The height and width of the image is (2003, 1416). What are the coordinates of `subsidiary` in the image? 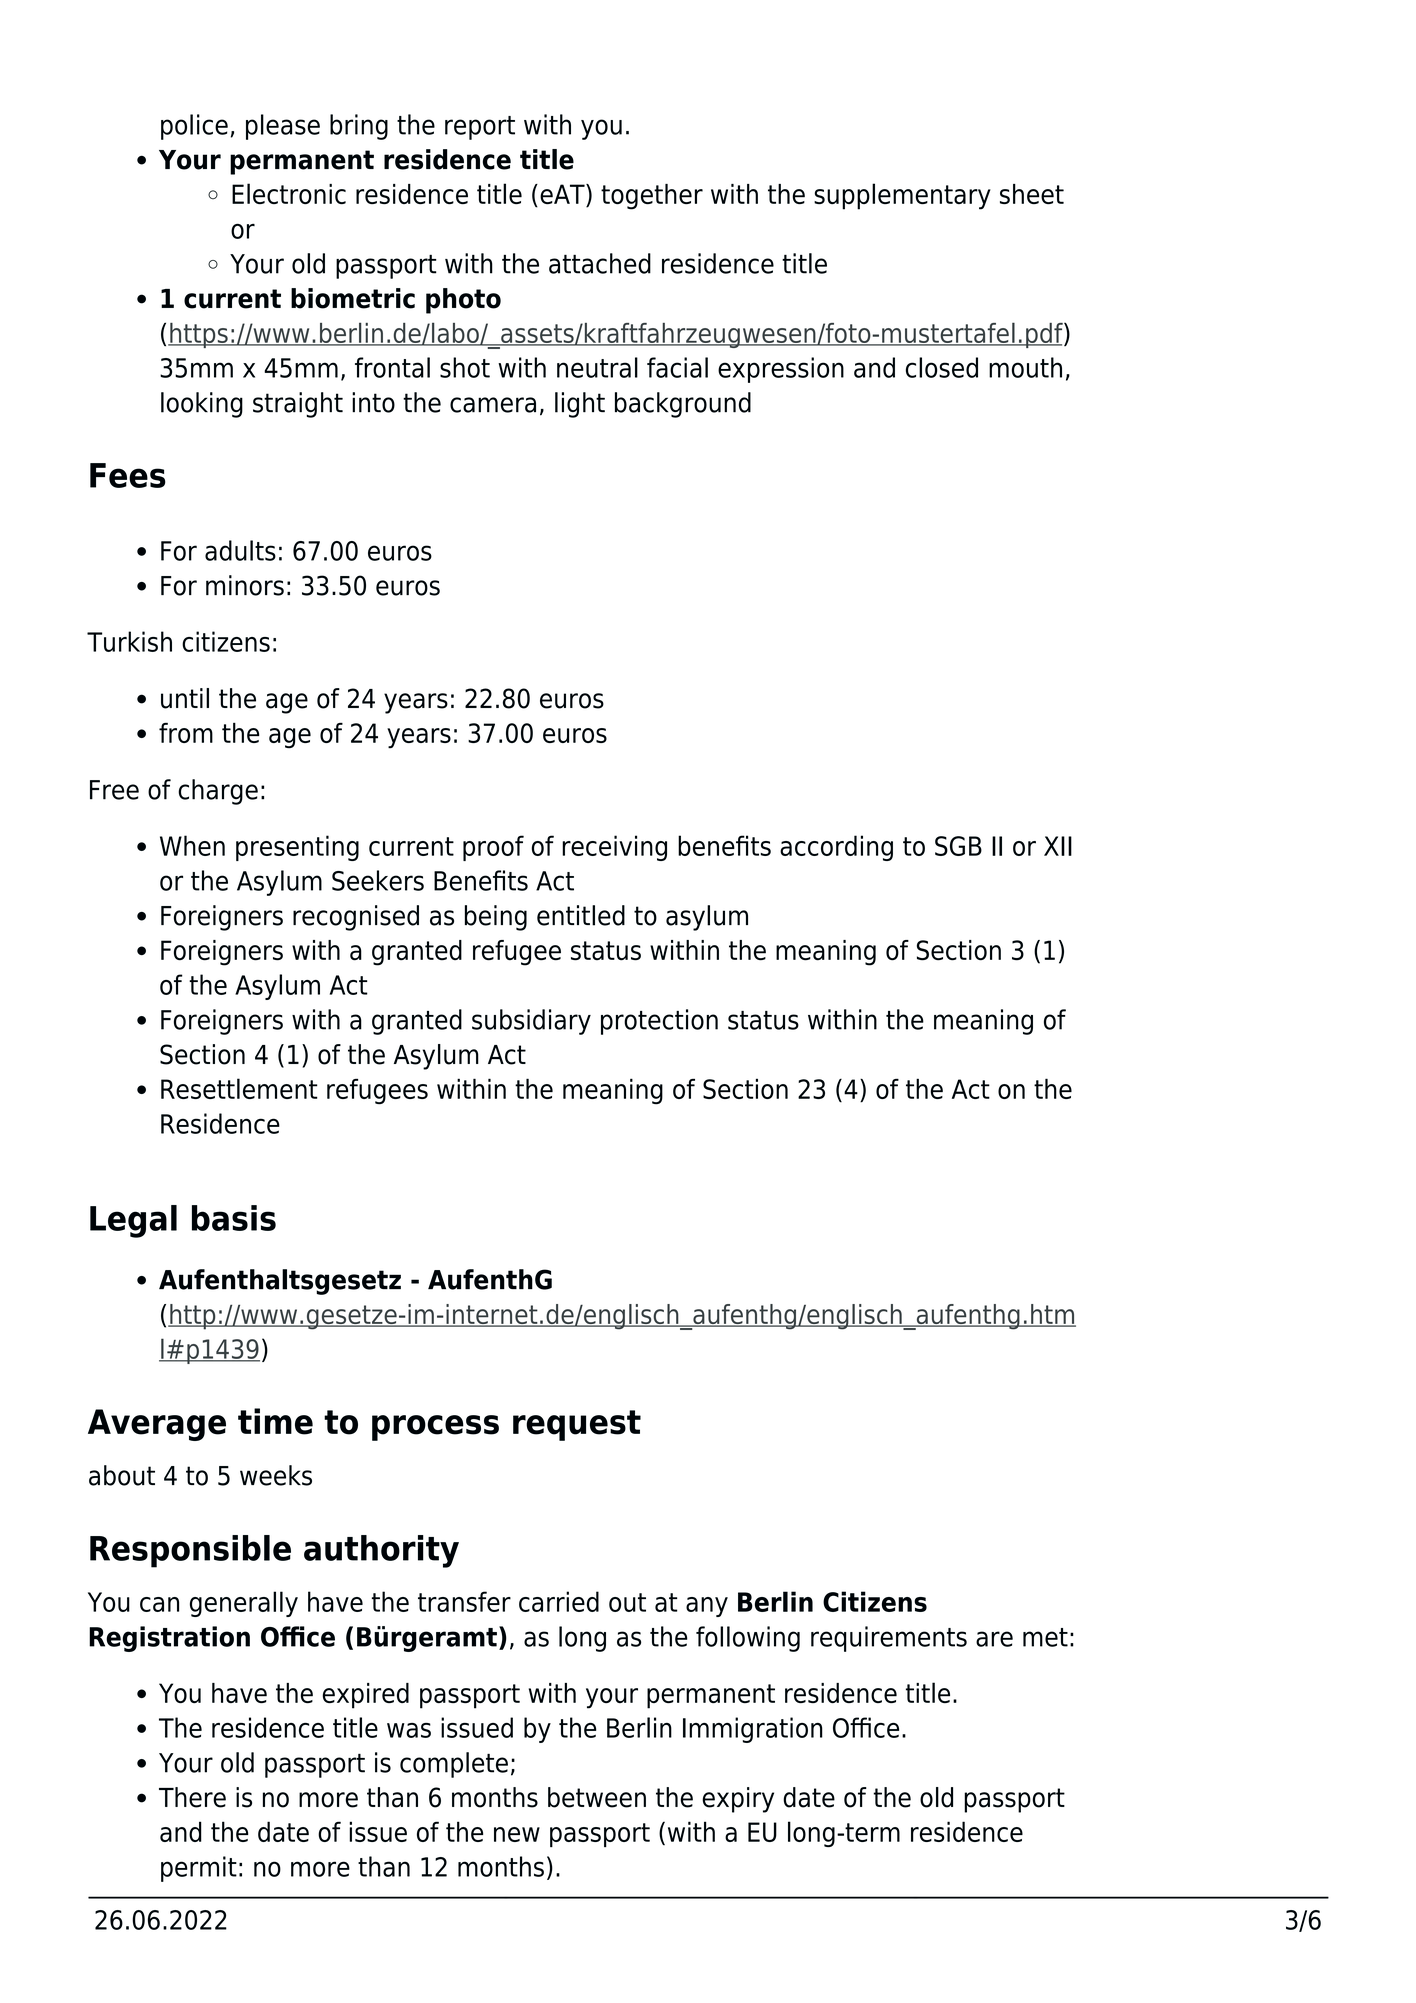 It's located at (531, 1022).
